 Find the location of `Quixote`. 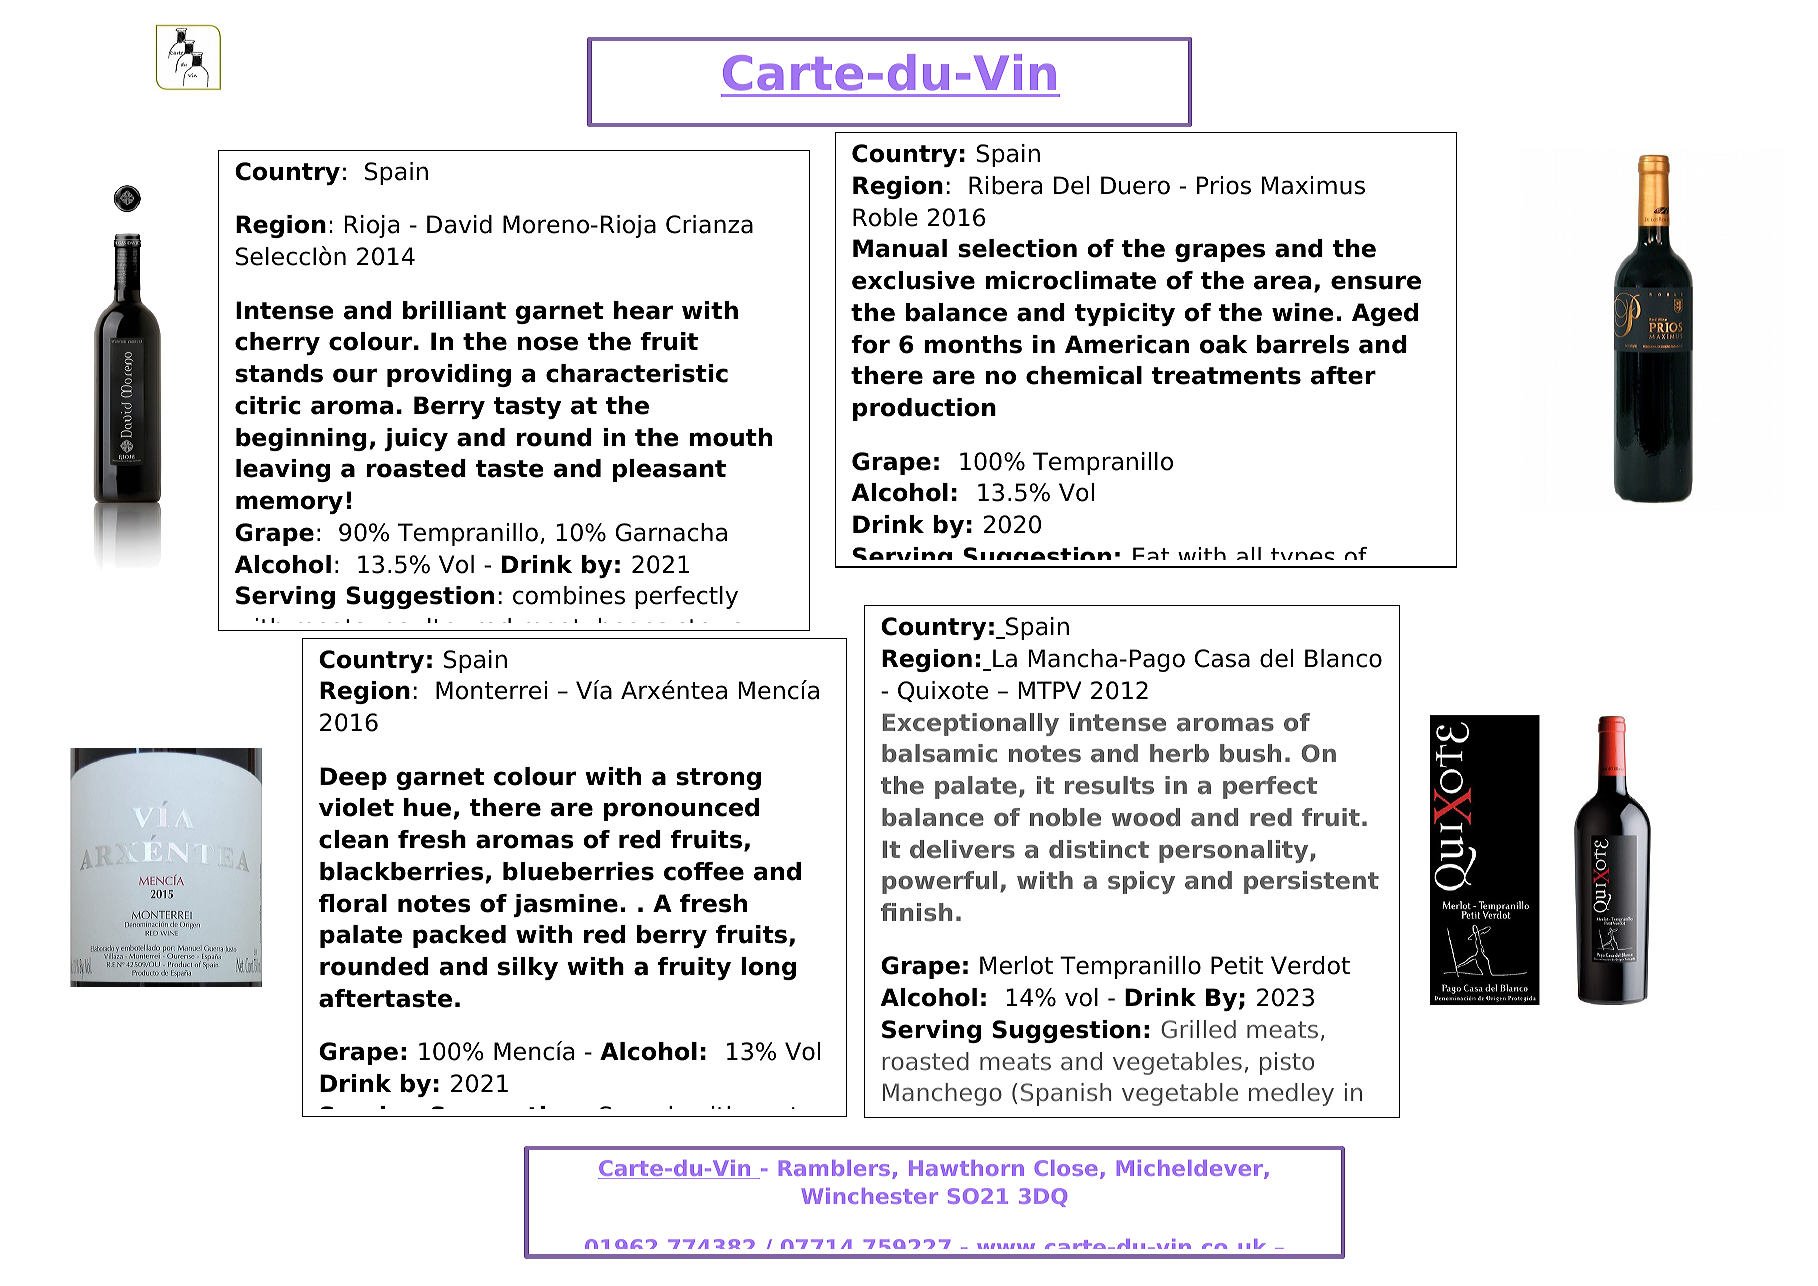

Quixote is located at coordinates (943, 691).
